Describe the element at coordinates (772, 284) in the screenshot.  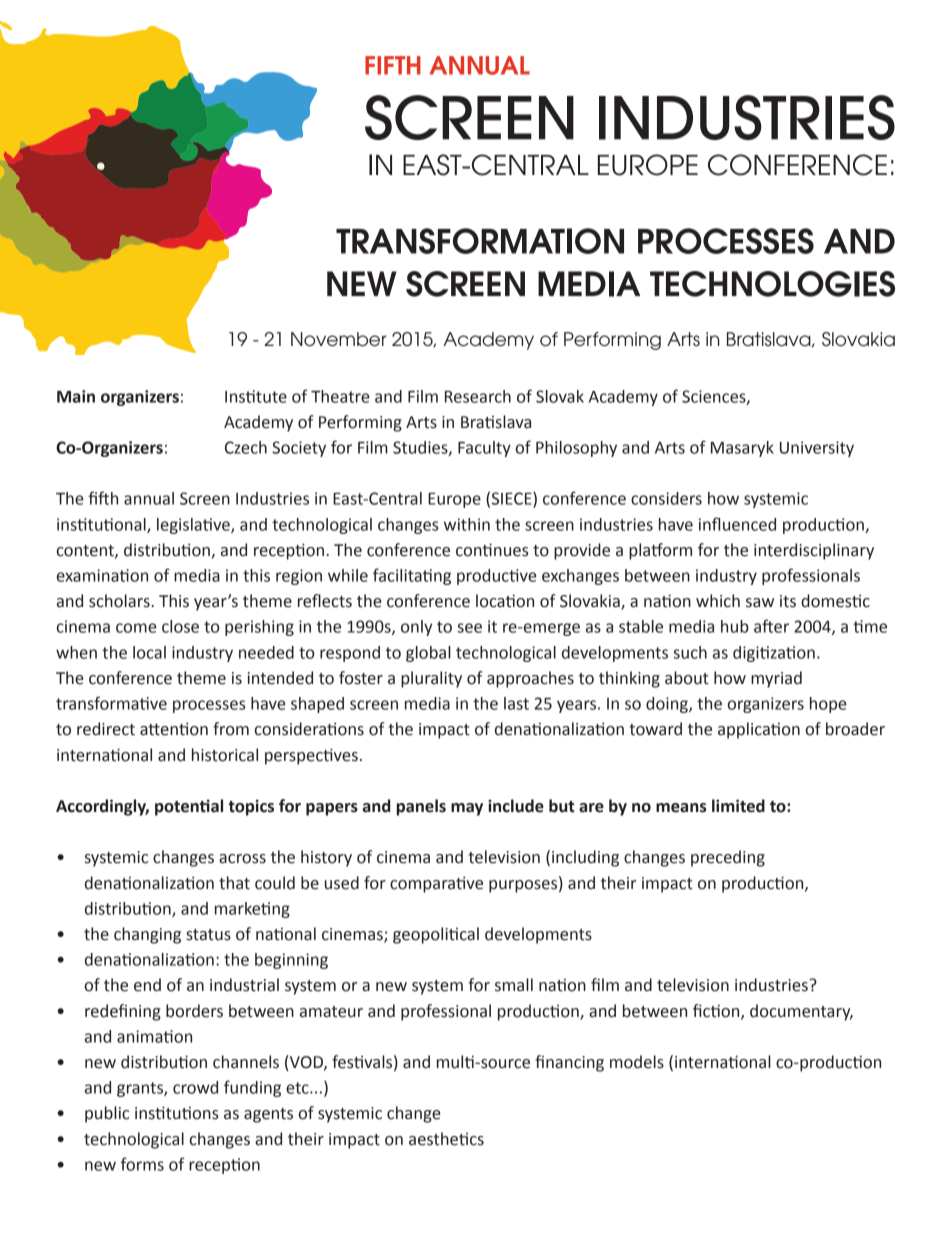
I see `TECHNOLOGIES` at that location.
